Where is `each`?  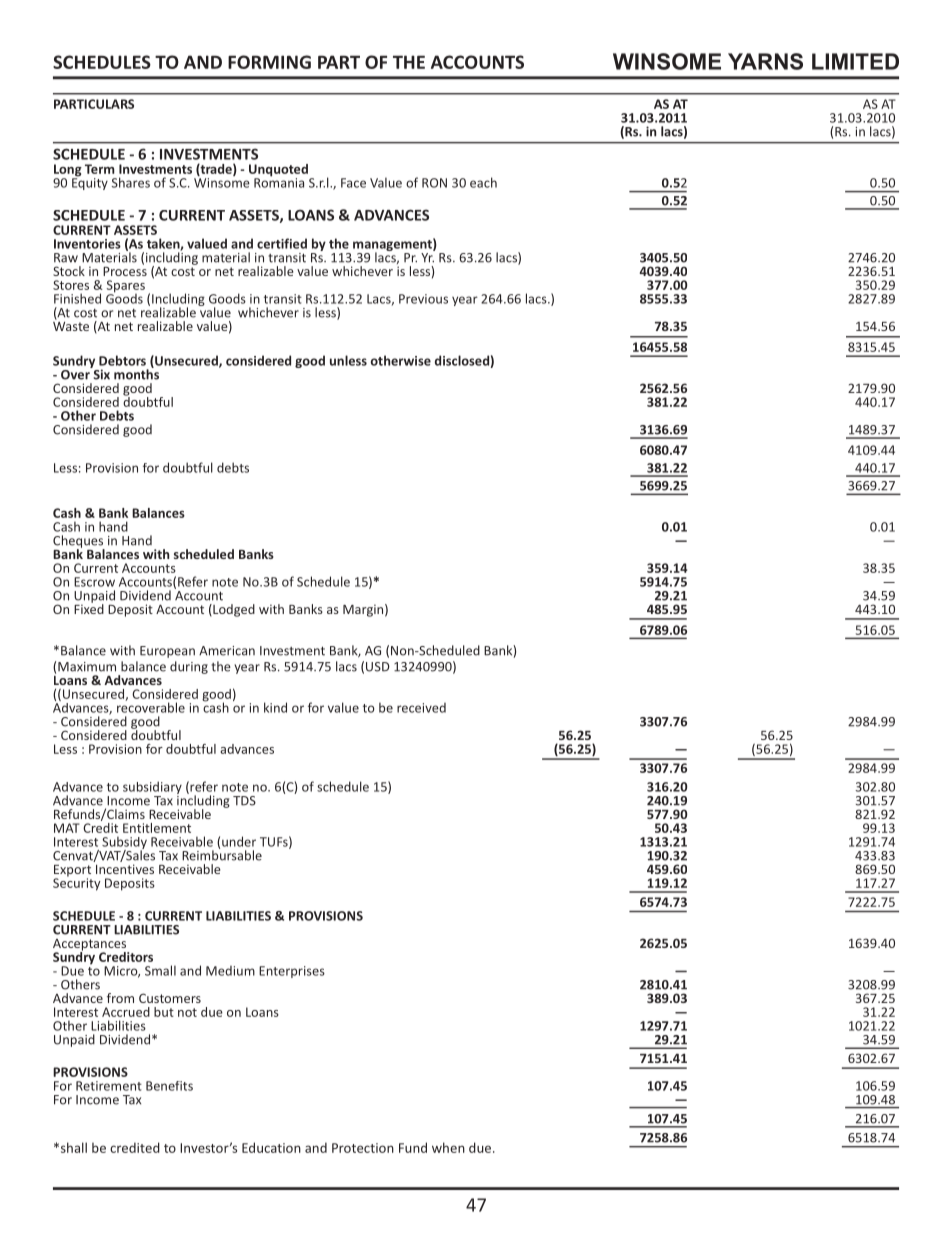 each is located at coordinates (483, 182).
